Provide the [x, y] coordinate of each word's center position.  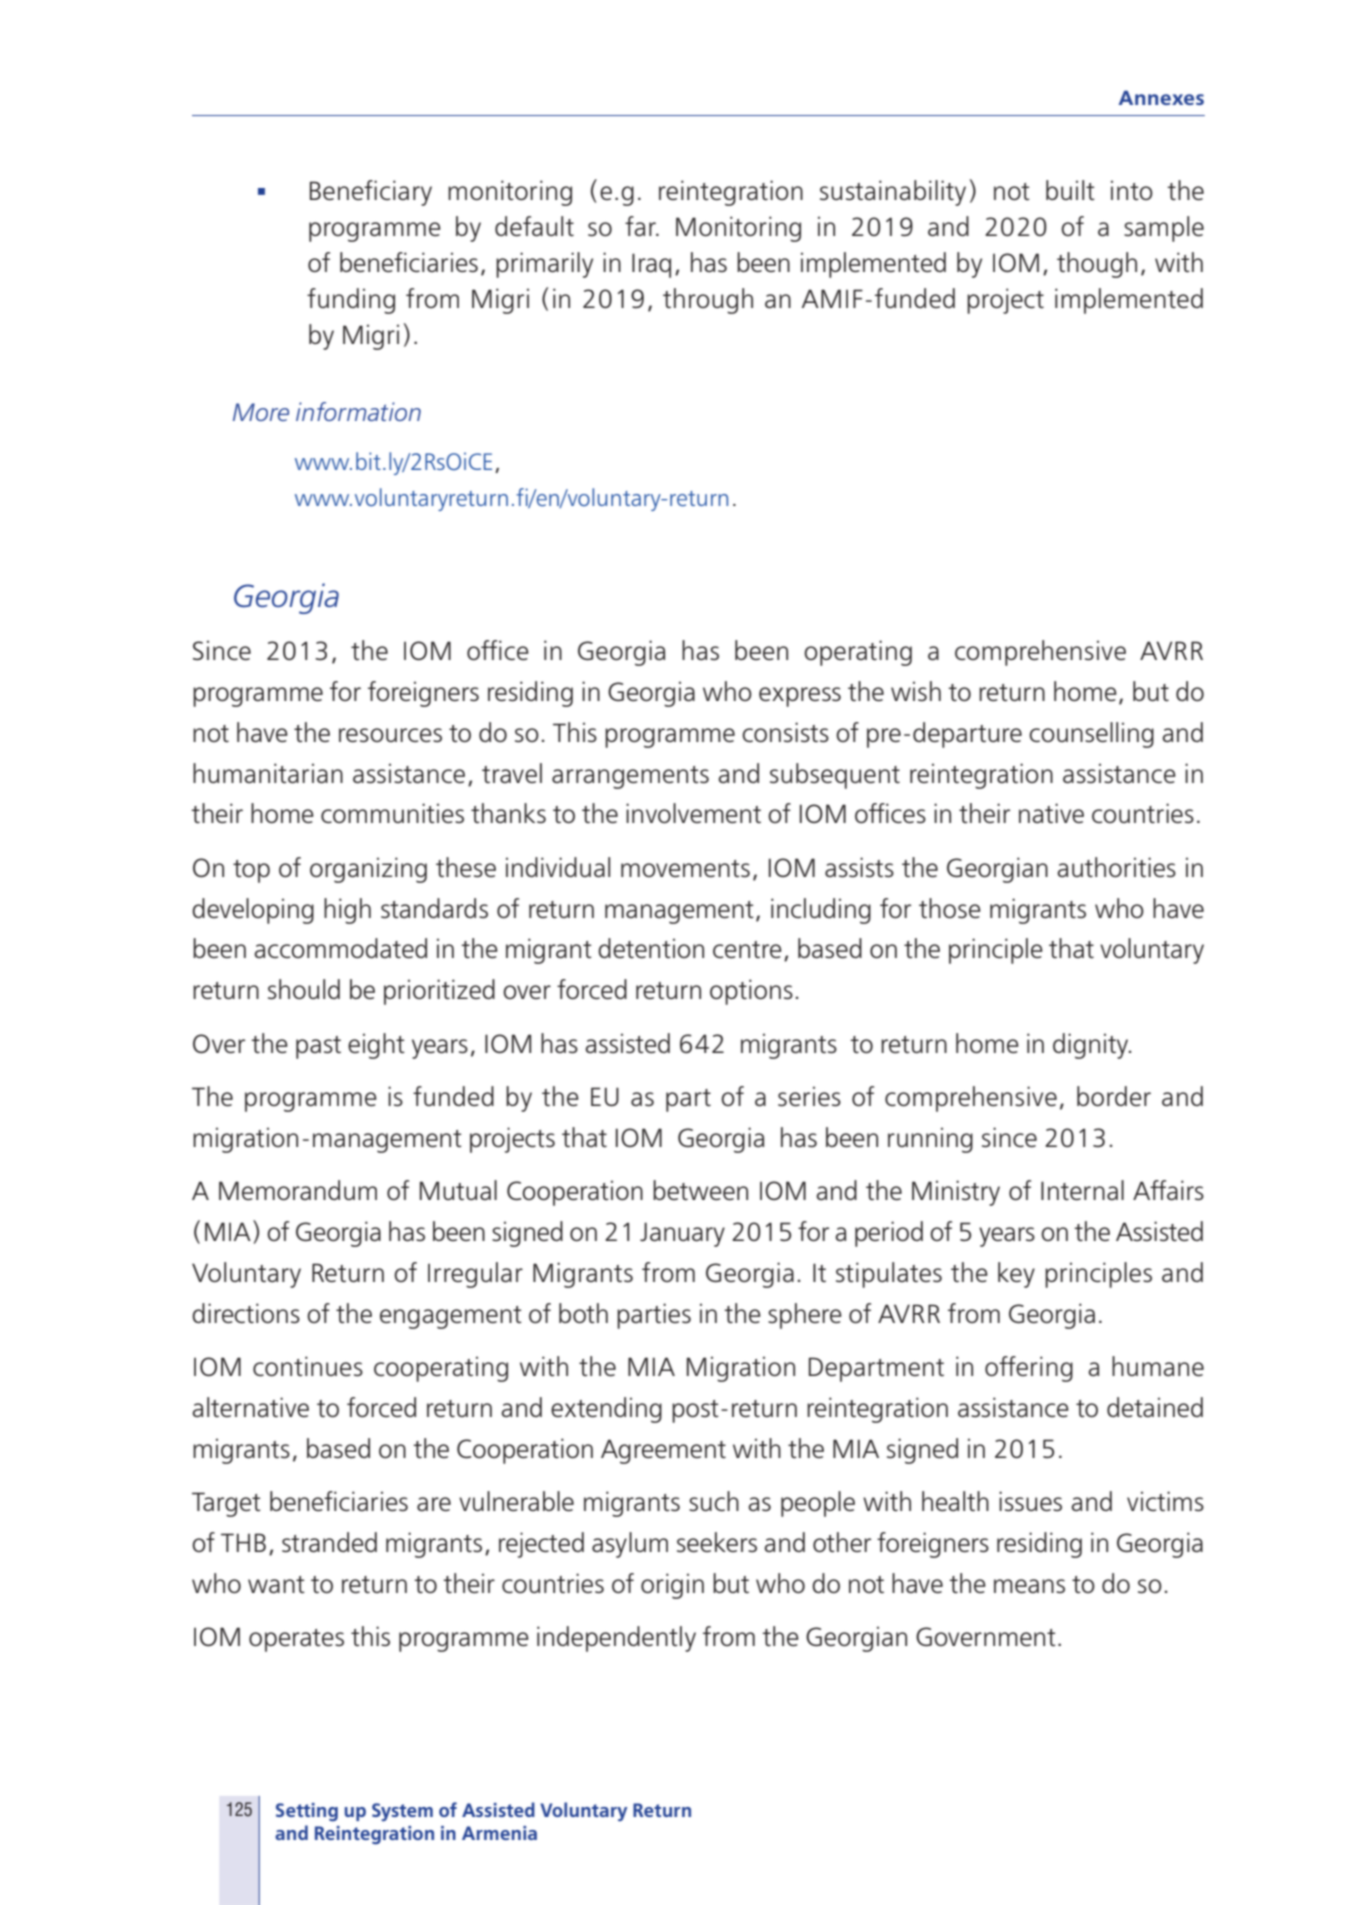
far [641, 226]
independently [616, 1639]
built [1070, 190]
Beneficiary [371, 193]
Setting [307, 1812]
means [1029, 1586]
